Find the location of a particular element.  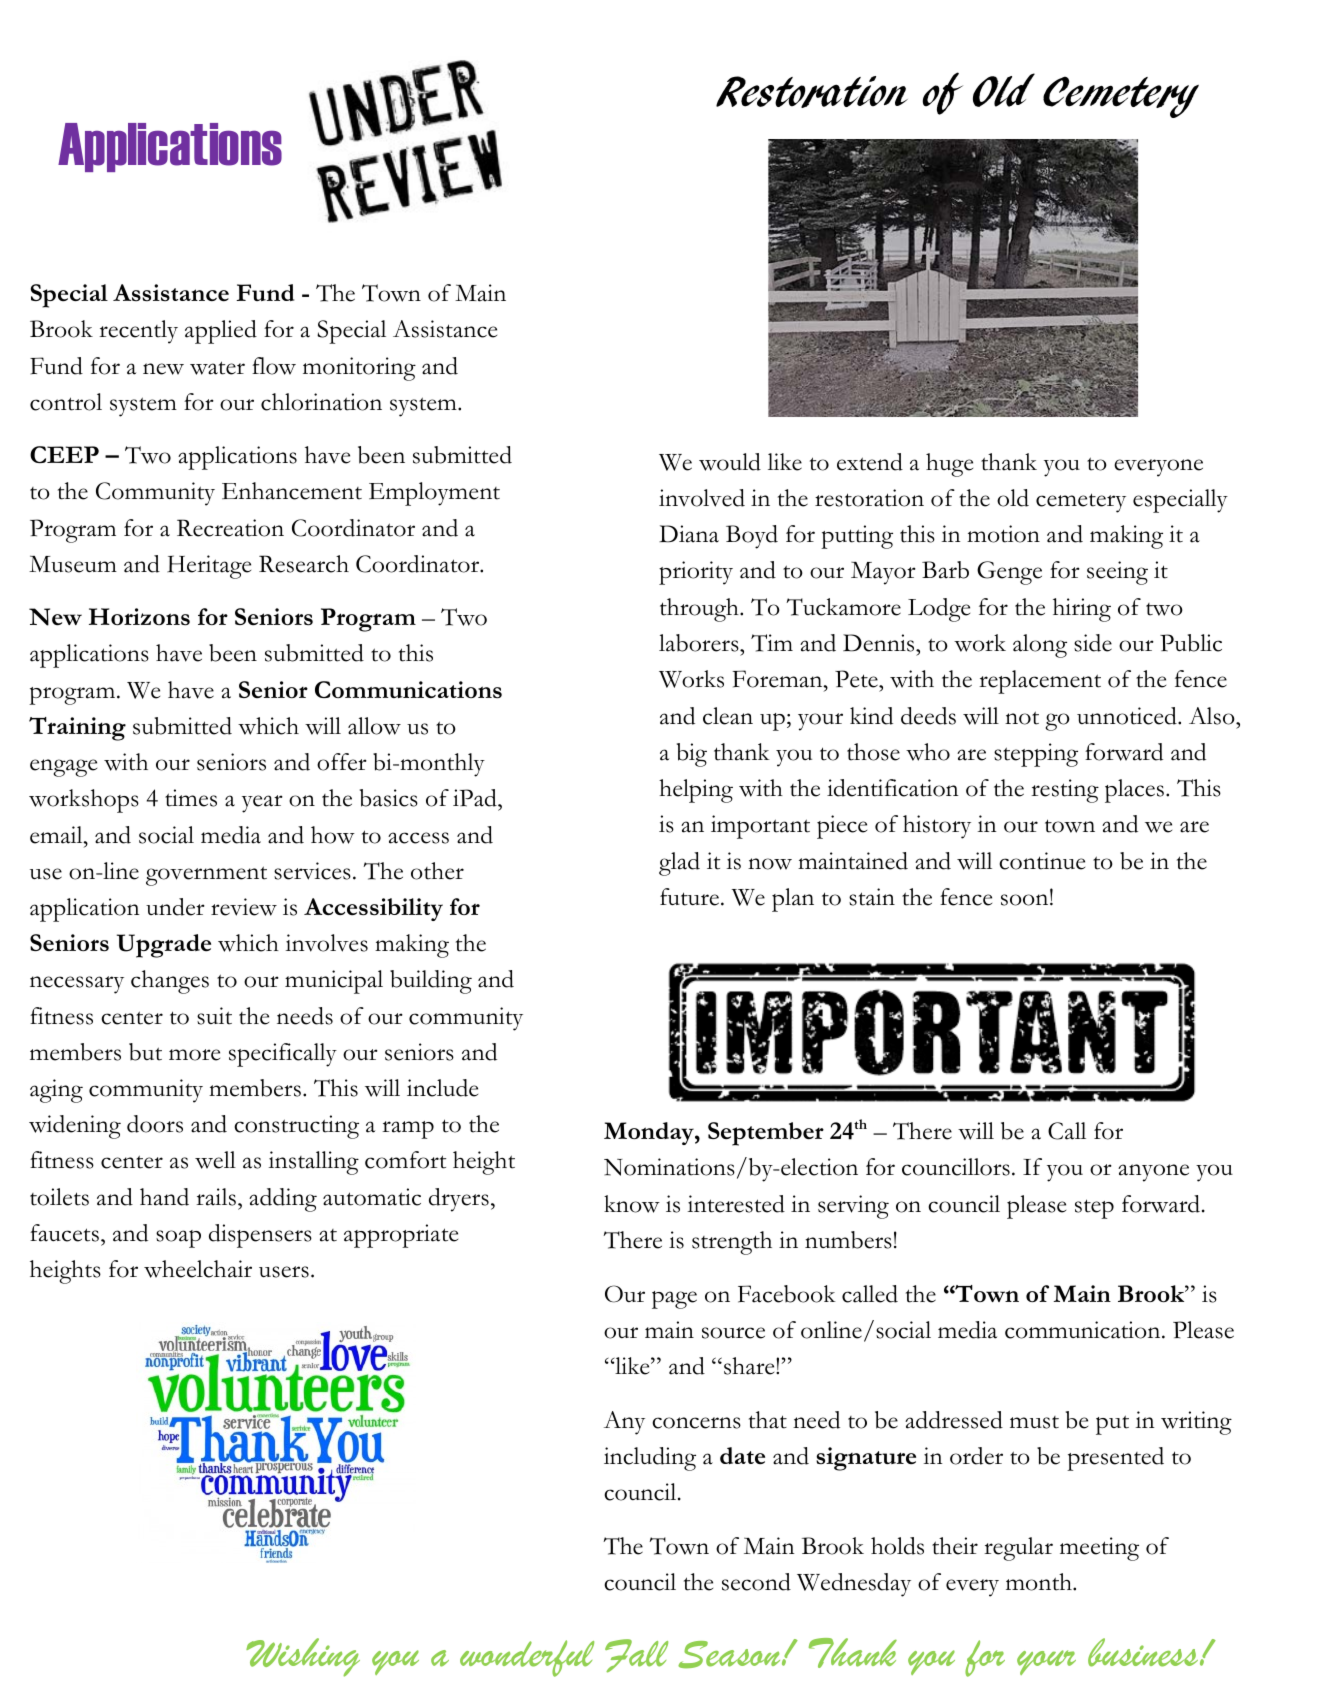

water is located at coordinates (217, 368).
